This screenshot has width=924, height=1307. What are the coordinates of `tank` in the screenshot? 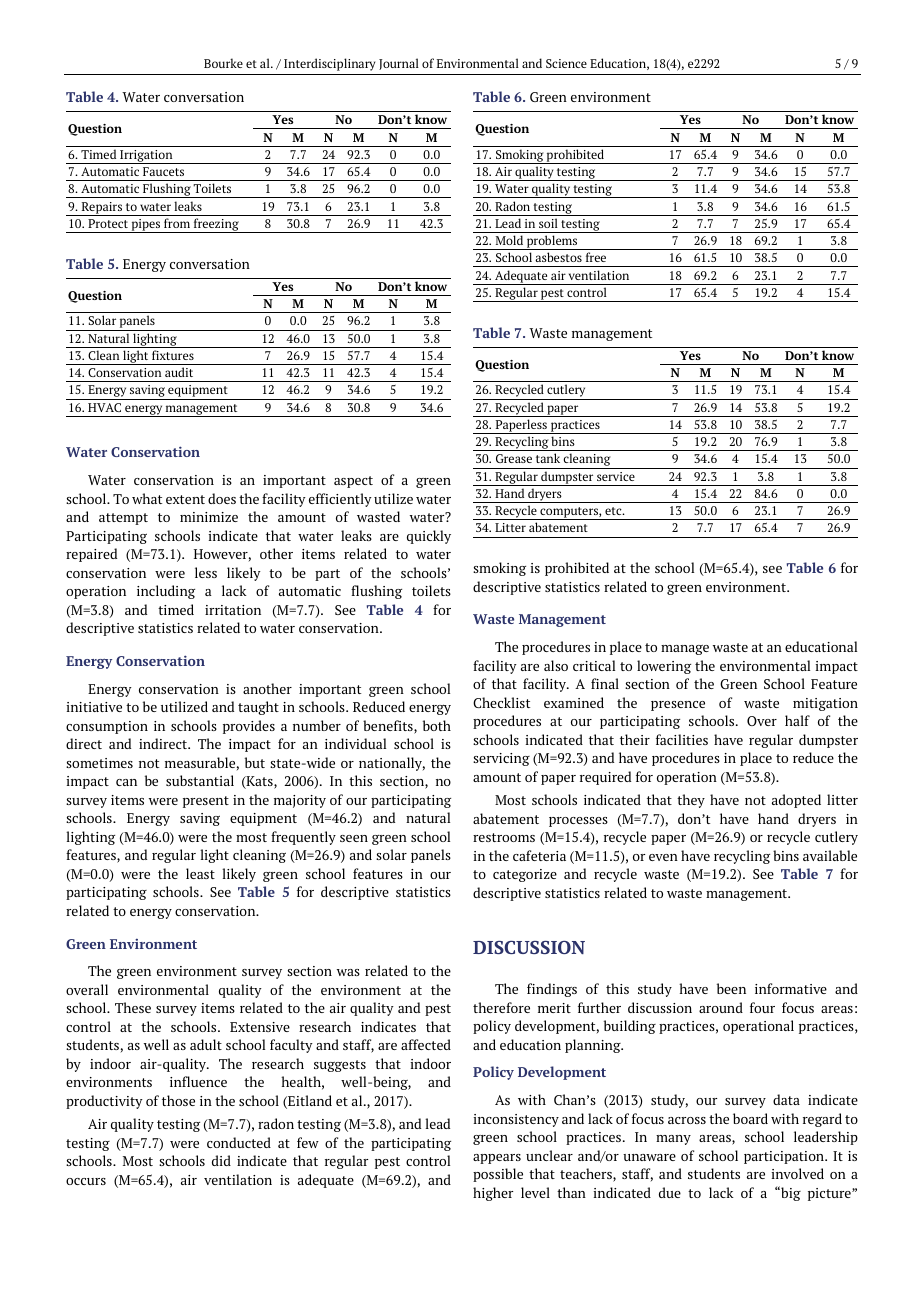 It's located at (548, 458).
